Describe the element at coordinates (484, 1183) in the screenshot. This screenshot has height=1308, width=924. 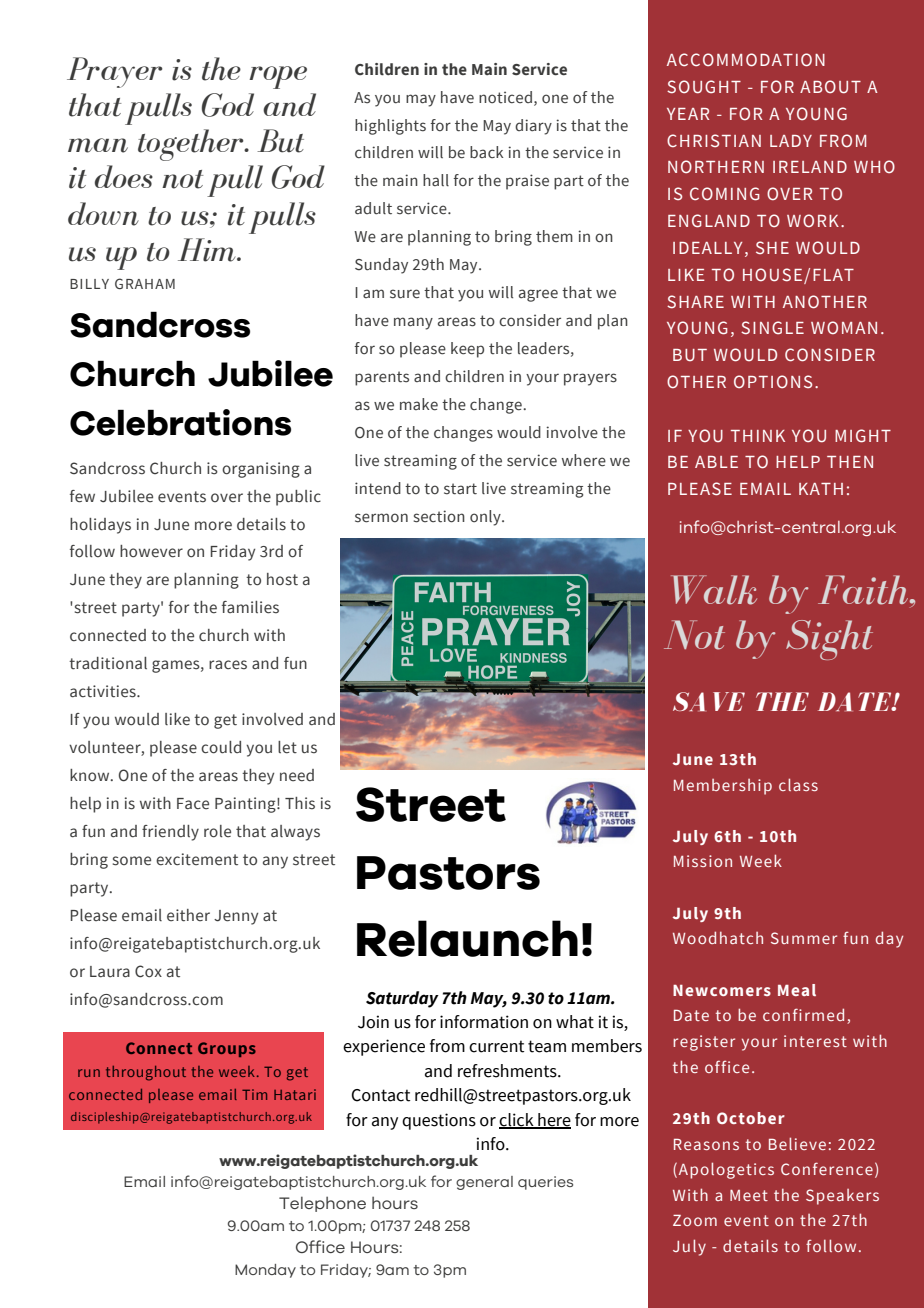
I see `general` at that location.
